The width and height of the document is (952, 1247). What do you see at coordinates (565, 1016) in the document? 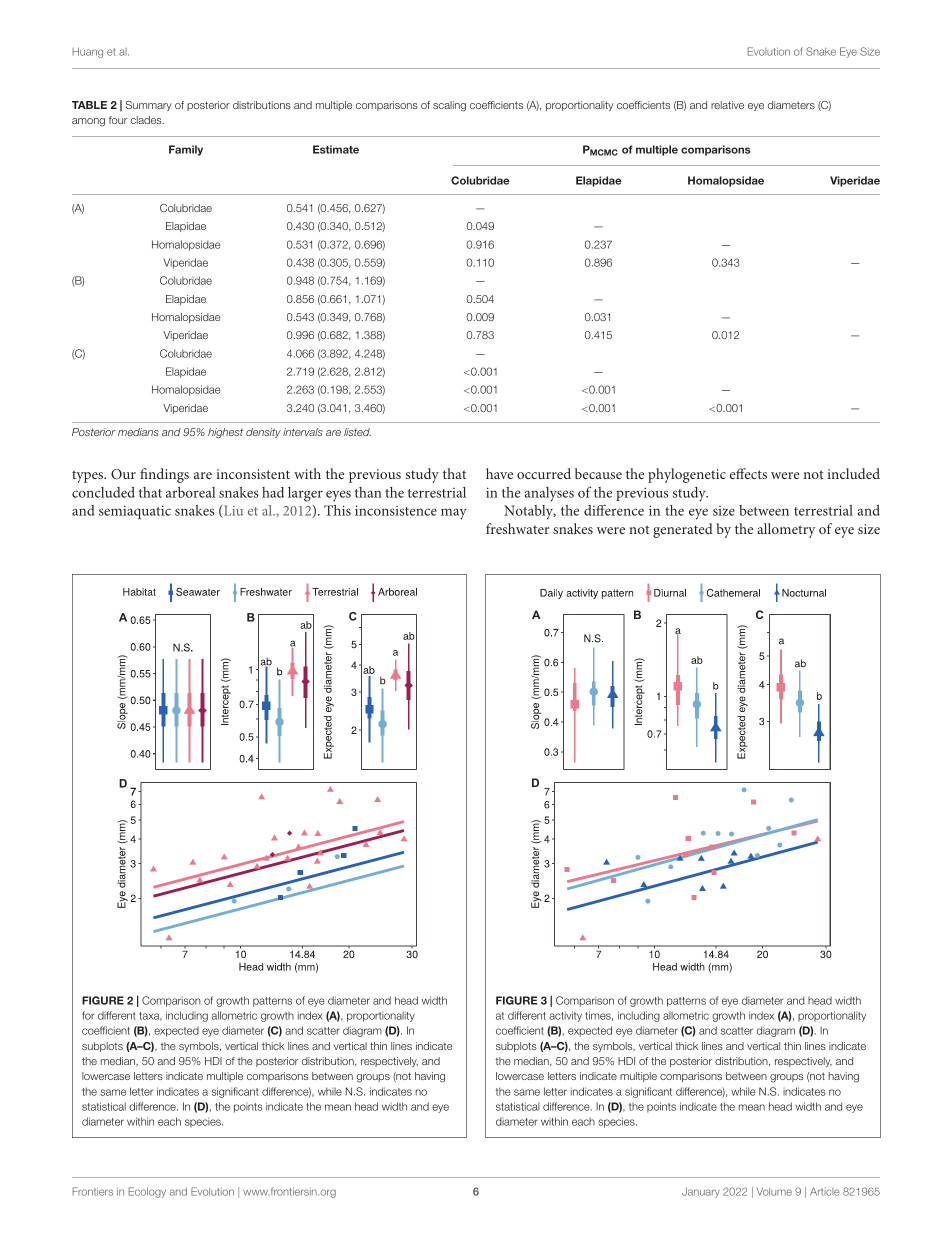
I see `activity` at bounding box center [565, 1016].
